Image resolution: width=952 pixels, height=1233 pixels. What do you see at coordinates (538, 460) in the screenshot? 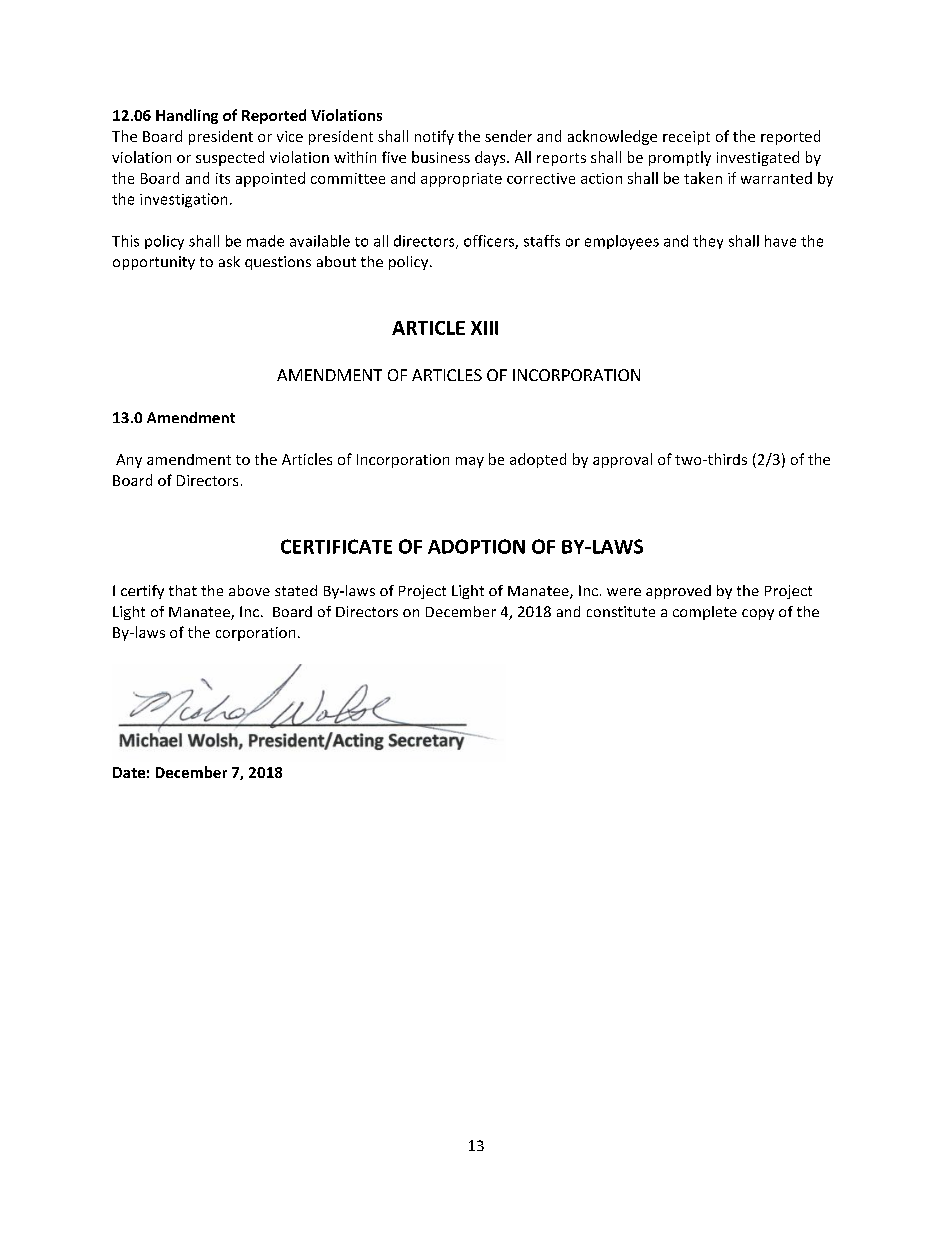
I see `adopted` at bounding box center [538, 460].
